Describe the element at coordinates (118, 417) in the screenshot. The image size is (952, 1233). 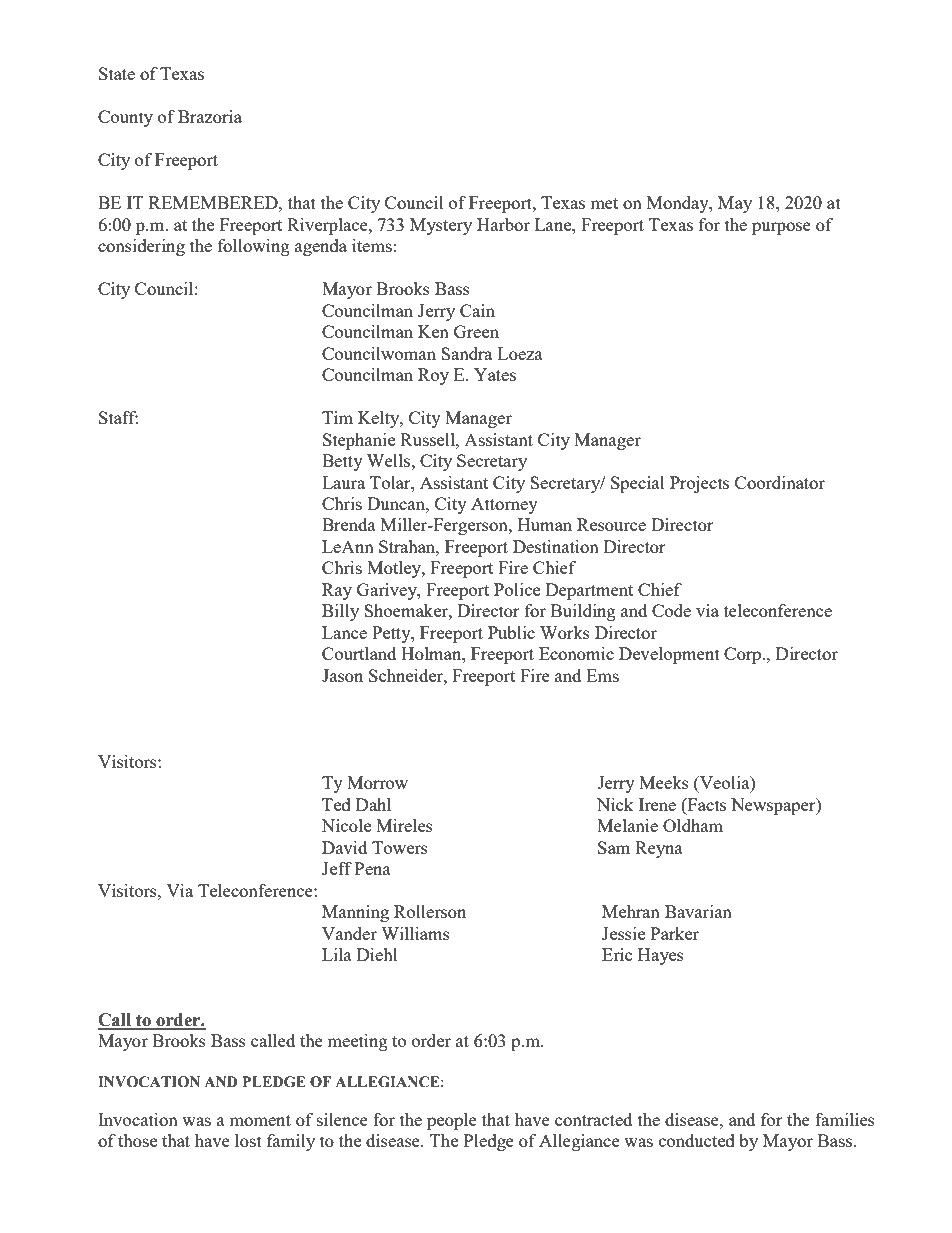
I see `Staff` at that location.
